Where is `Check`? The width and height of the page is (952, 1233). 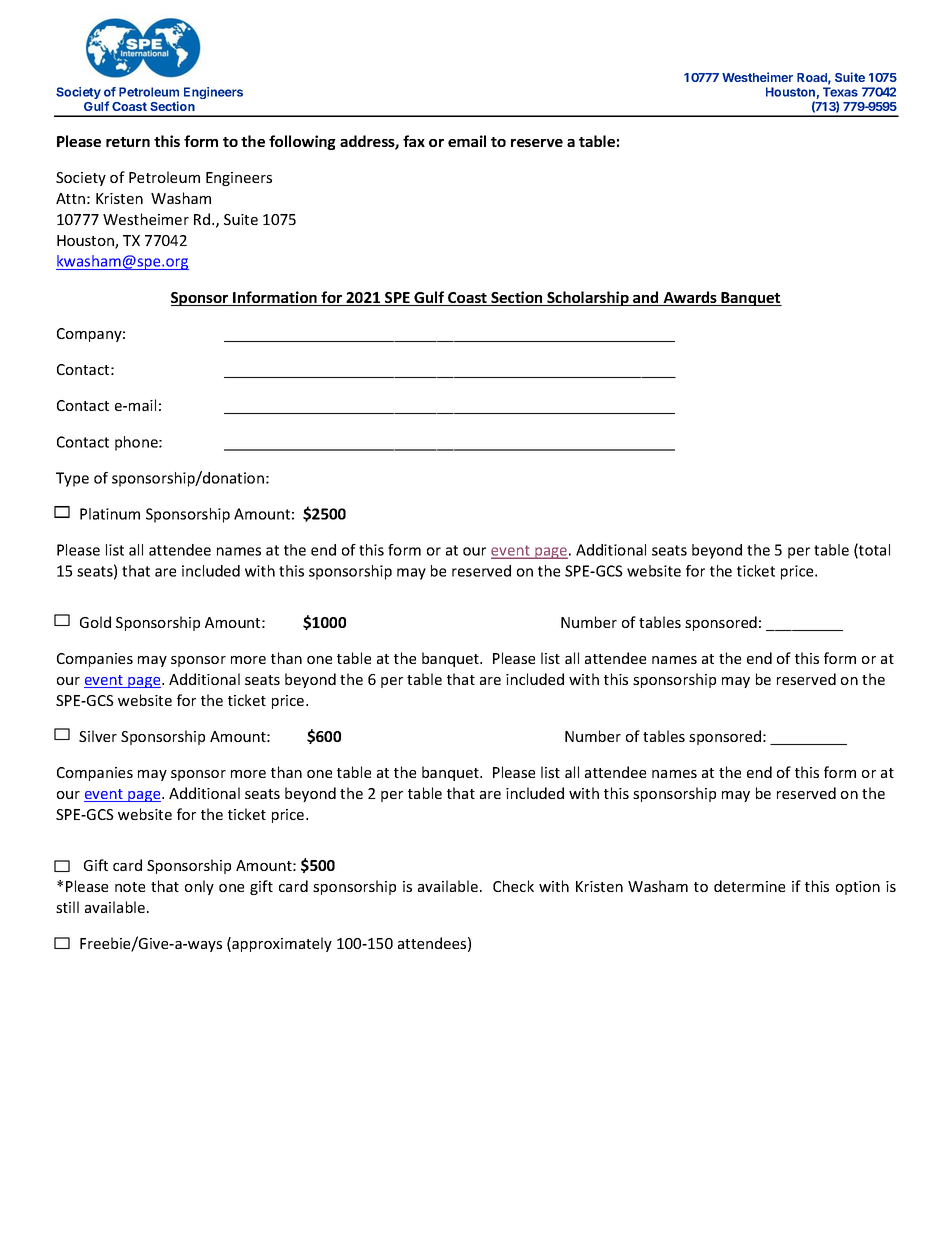 Check is located at coordinates (513, 886).
